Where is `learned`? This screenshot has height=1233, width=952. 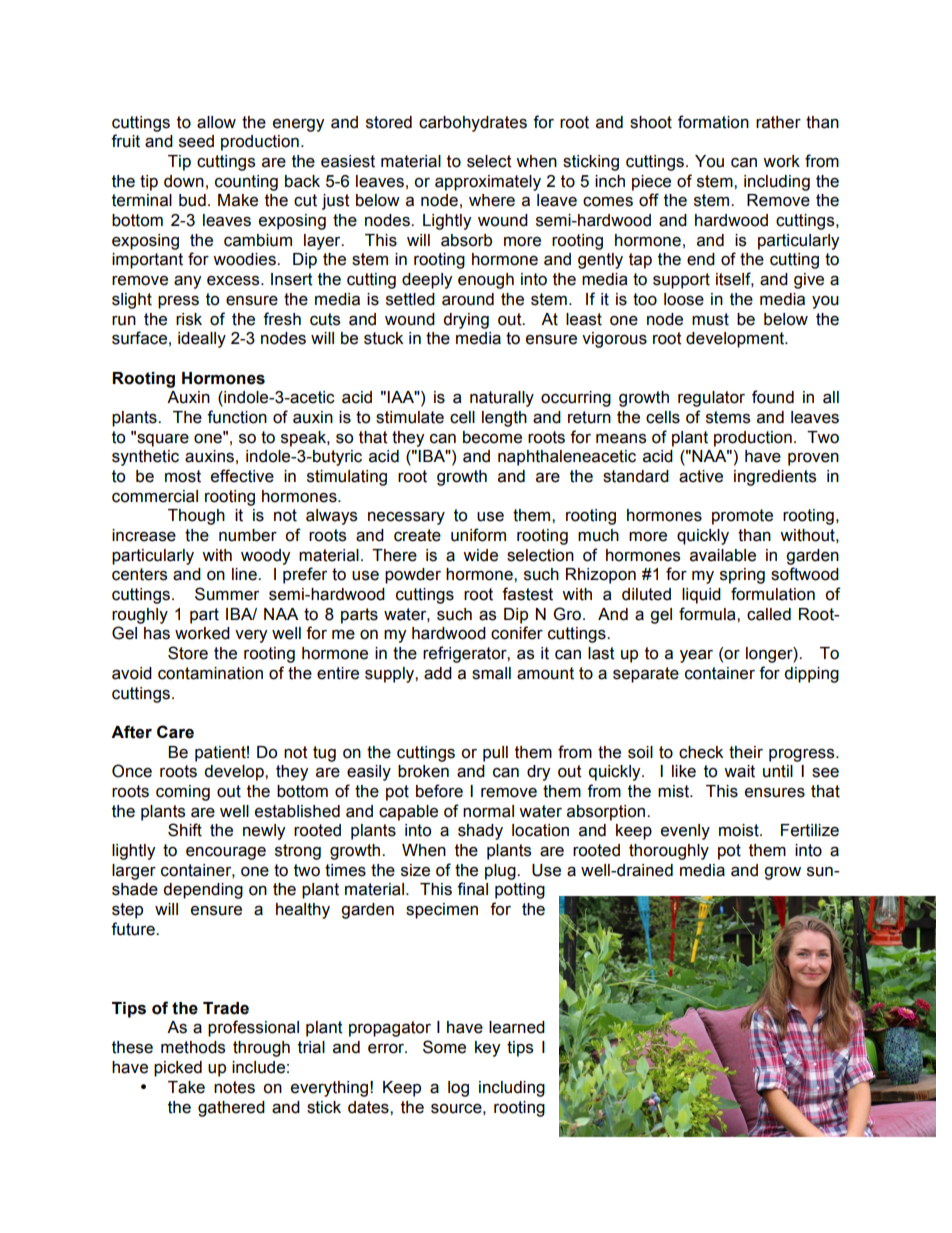 learned is located at coordinates (517, 1027).
